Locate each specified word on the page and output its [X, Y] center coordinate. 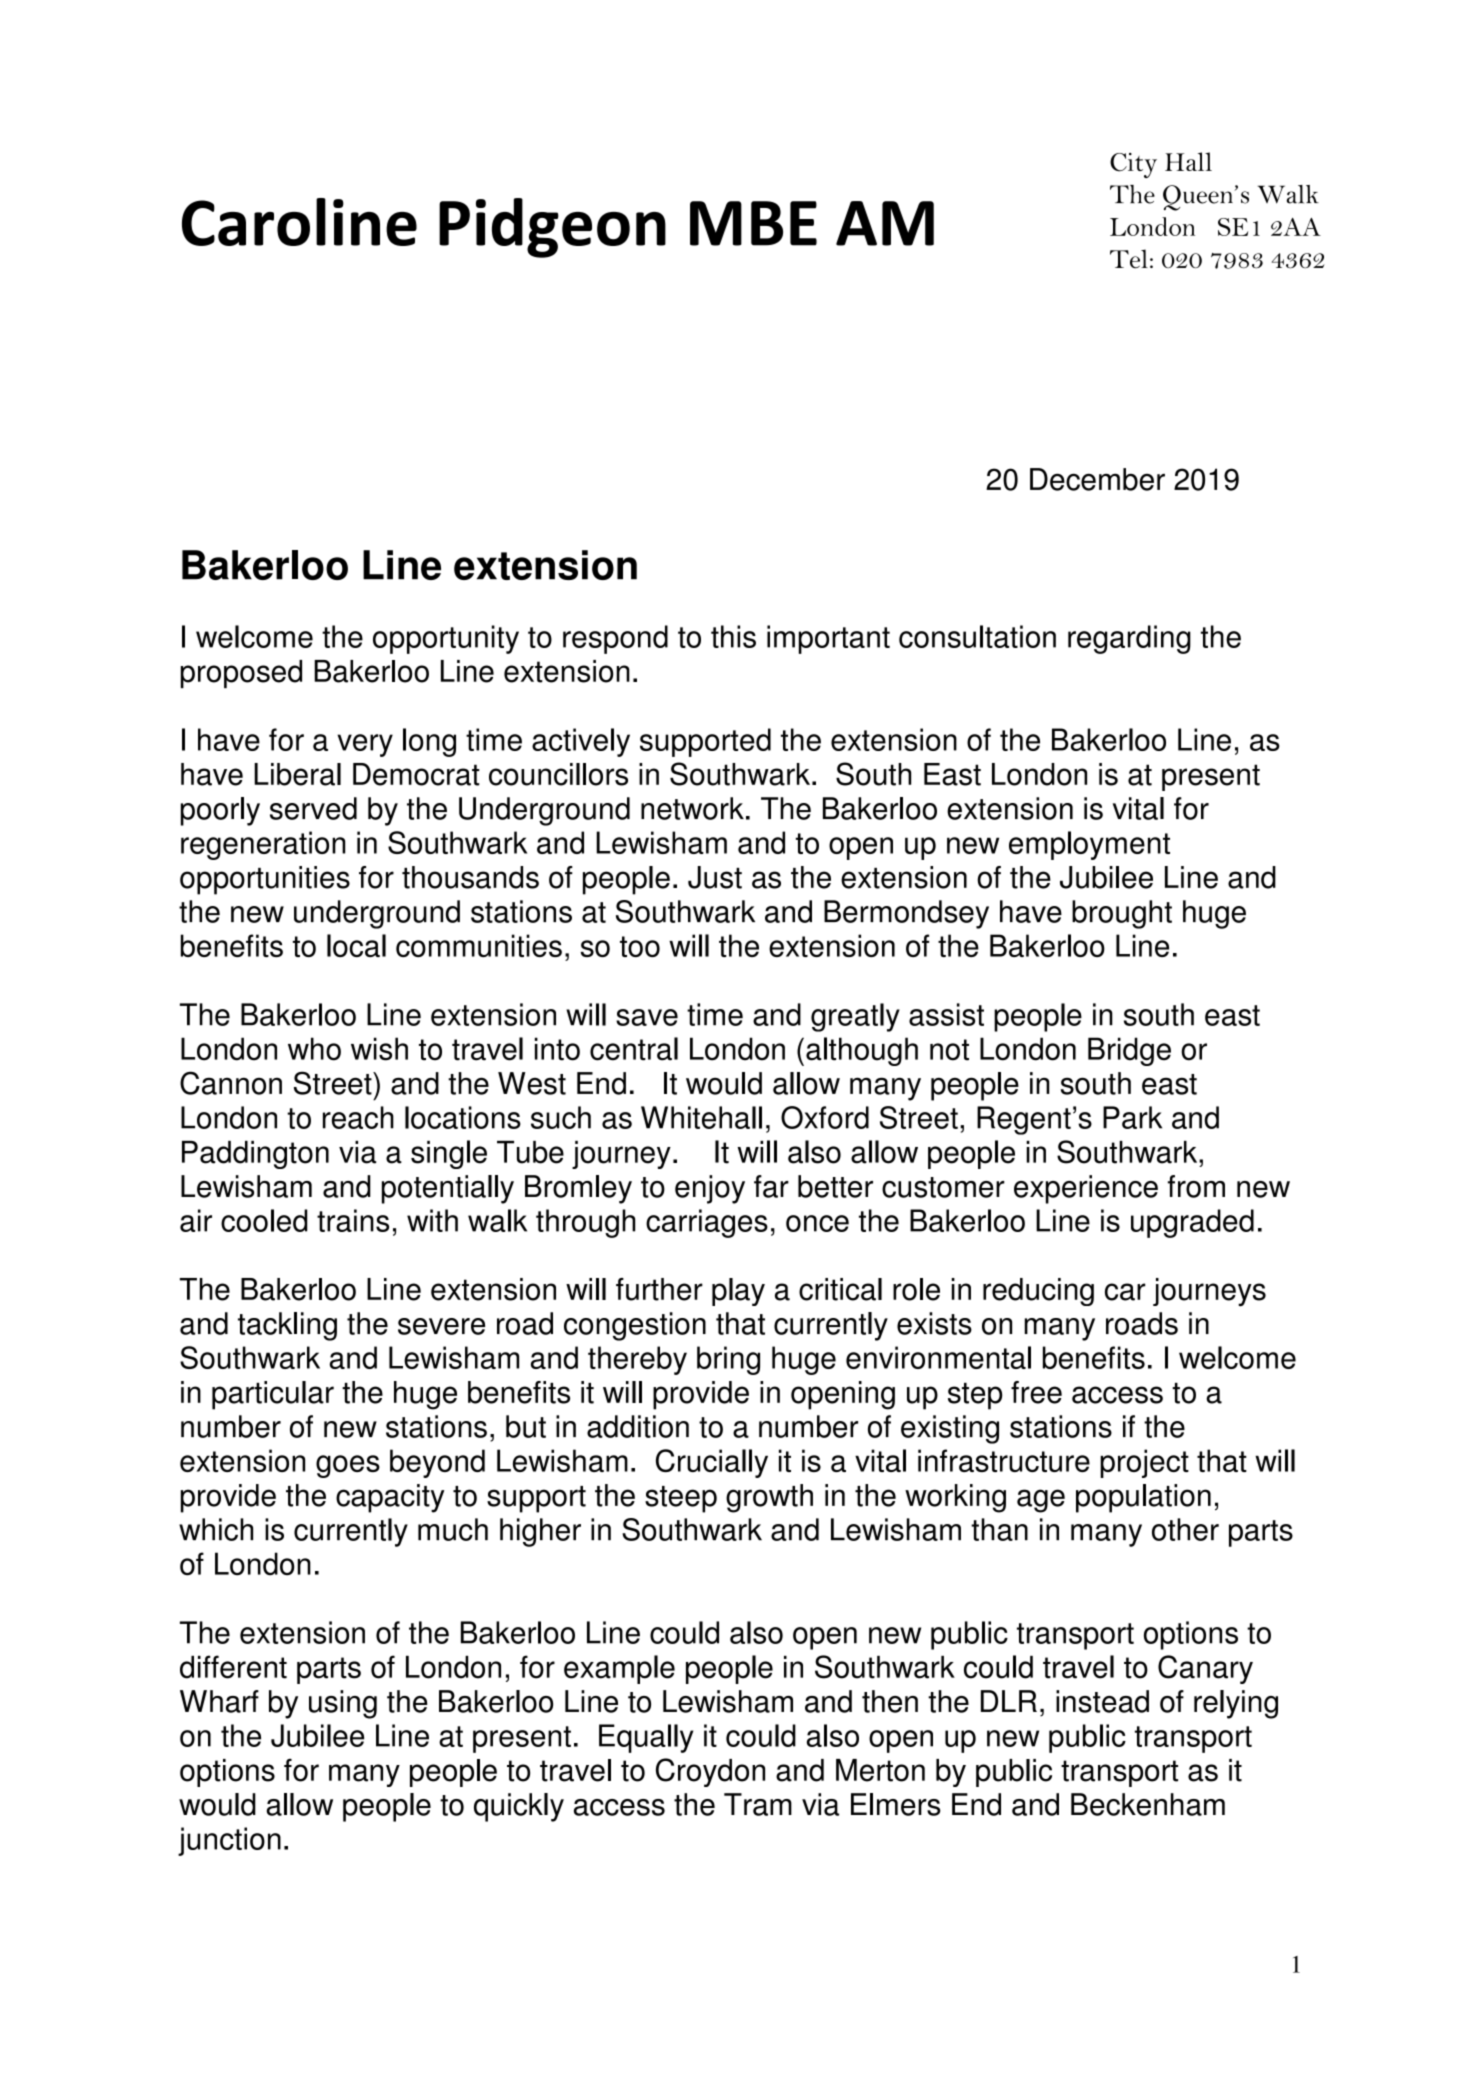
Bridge [1129, 1051]
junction [229, 1841]
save [647, 1017]
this [733, 636]
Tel [1129, 259]
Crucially [712, 1463]
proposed [241, 674]
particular [273, 1395]
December [1097, 479]
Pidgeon [552, 228]
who [314, 1049]
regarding [1129, 639]
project [1144, 1463]
